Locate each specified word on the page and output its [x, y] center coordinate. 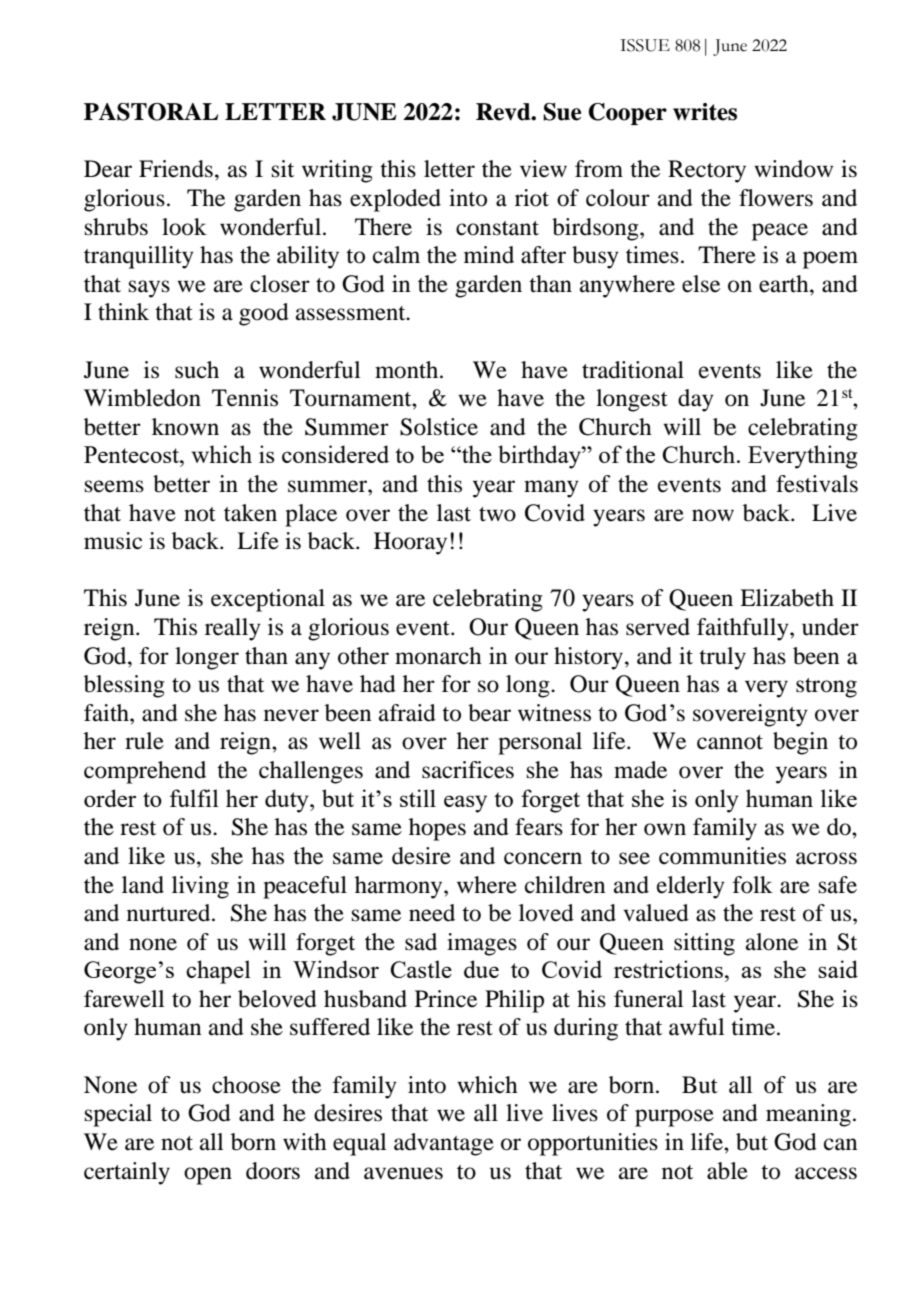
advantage [444, 1144]
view [543, 169]
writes [705, 112]
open [208, 1176]
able [727, 1171]
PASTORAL [151, 112]
